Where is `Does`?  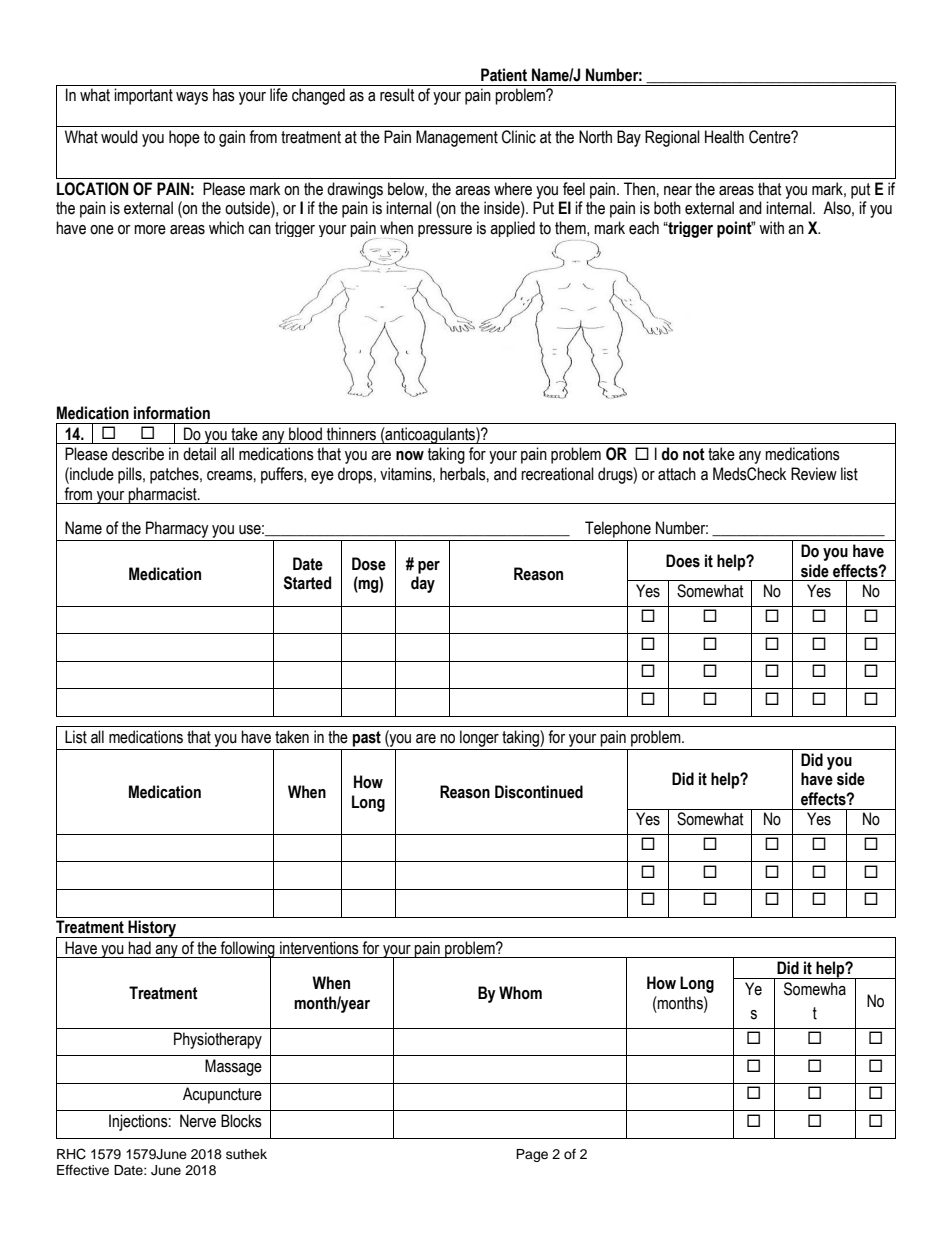
Does is located at coordinates (683, 561).
